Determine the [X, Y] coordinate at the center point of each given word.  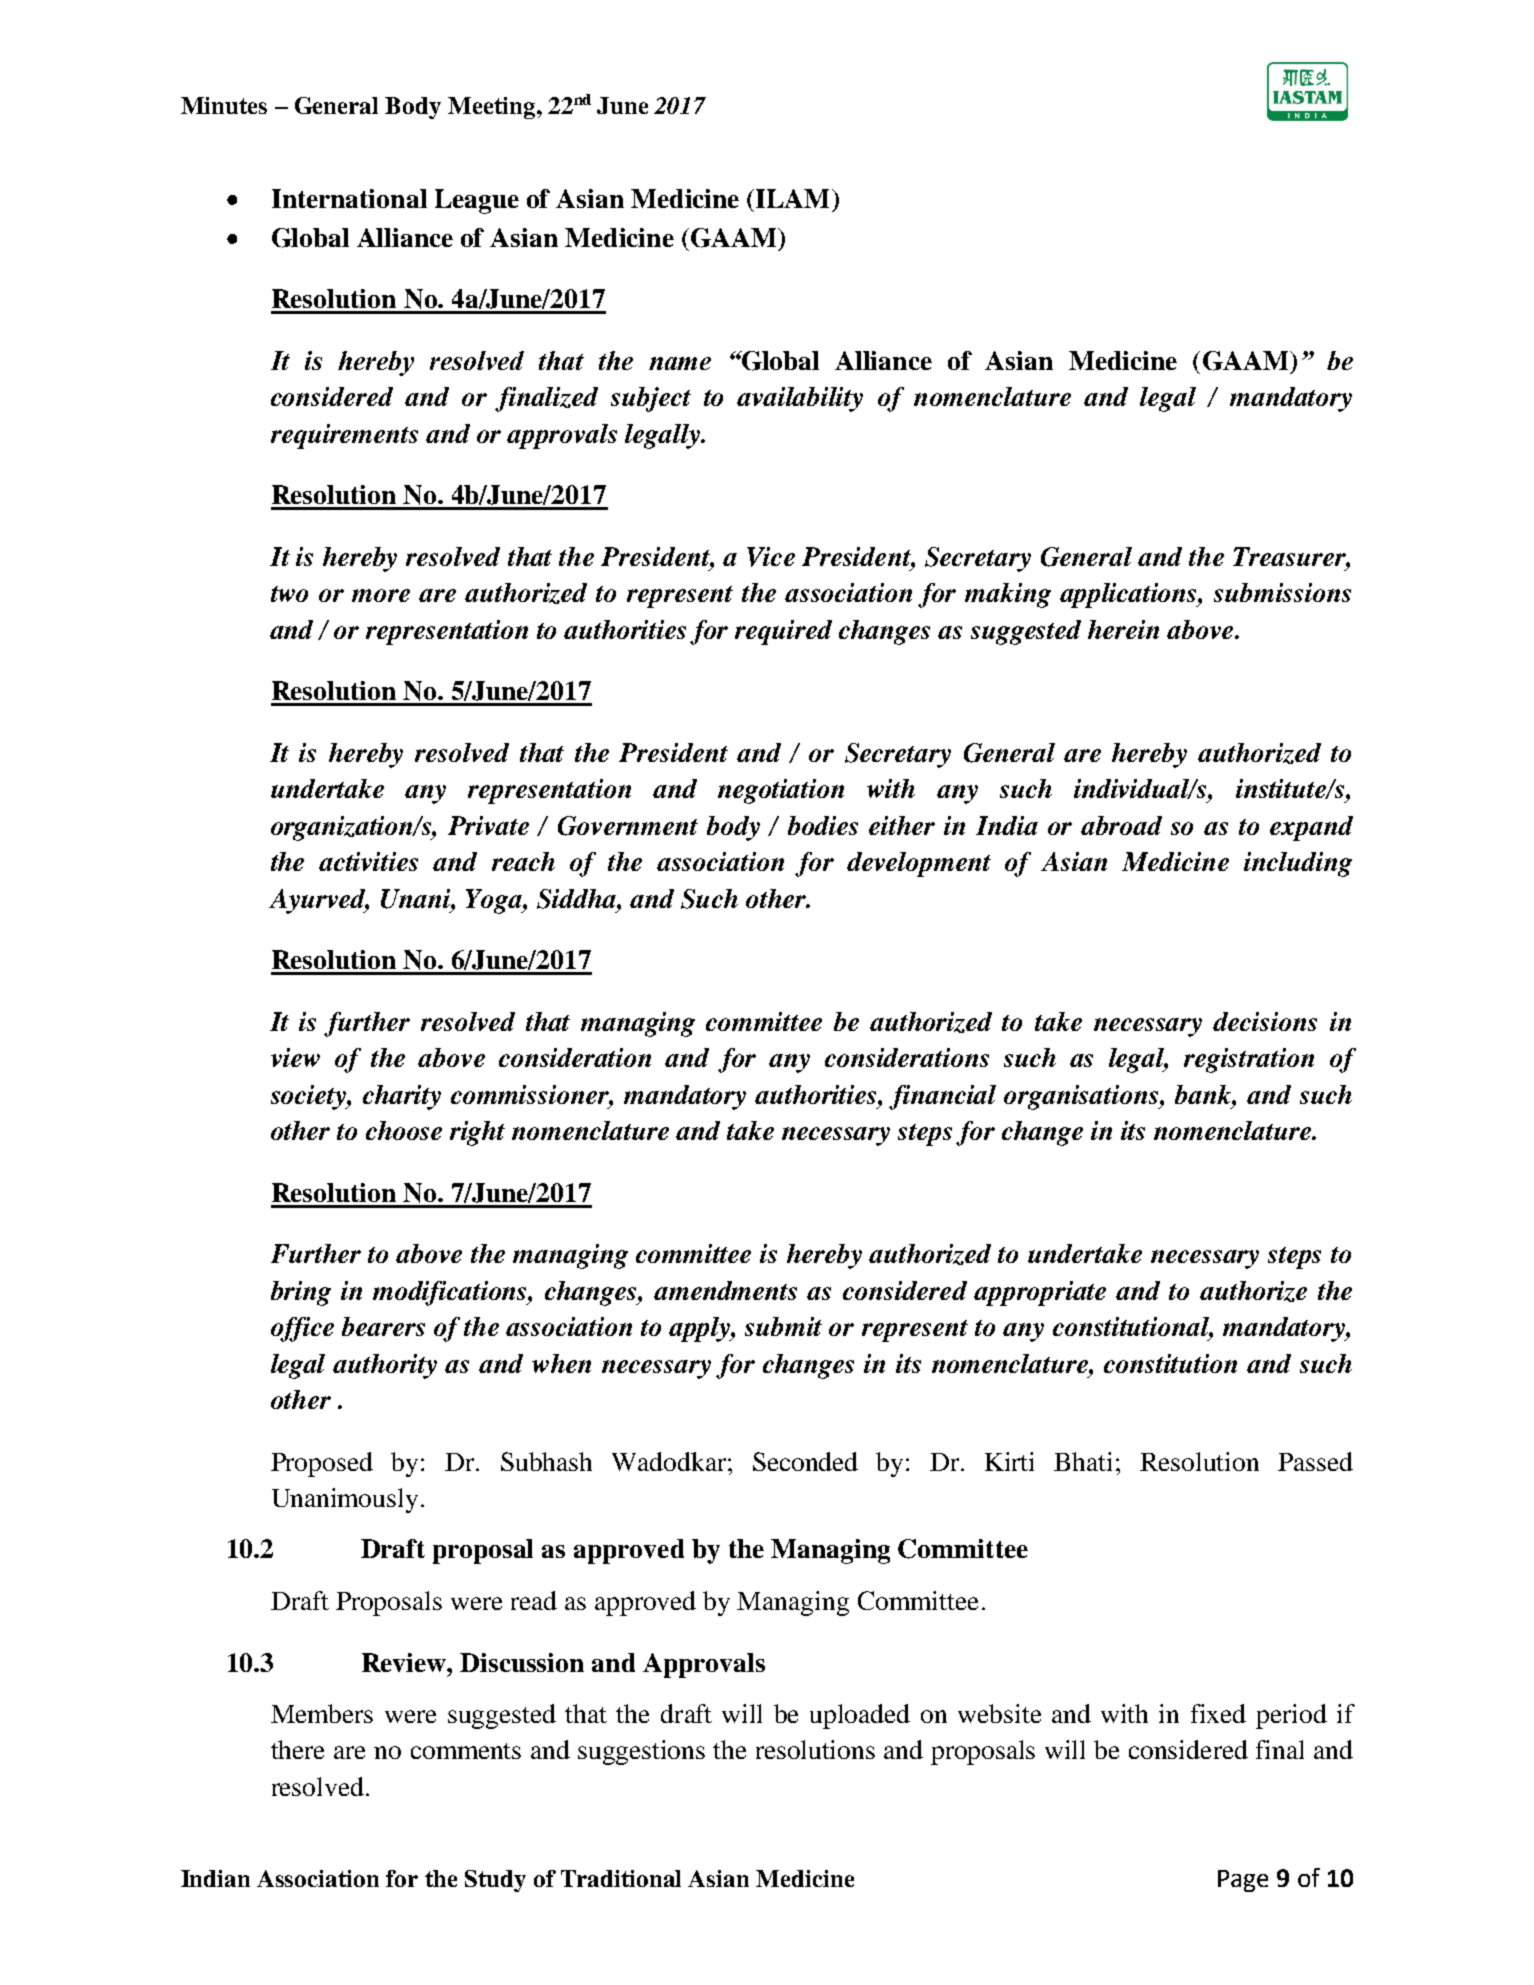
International [349, 198]
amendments [725, 1290]
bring [301, 1293]
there [297, 1749]
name [680, 363]
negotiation [781, 791]
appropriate [1040, 1293]
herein [1123, 629]
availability [800, 399]
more [381, 595]
